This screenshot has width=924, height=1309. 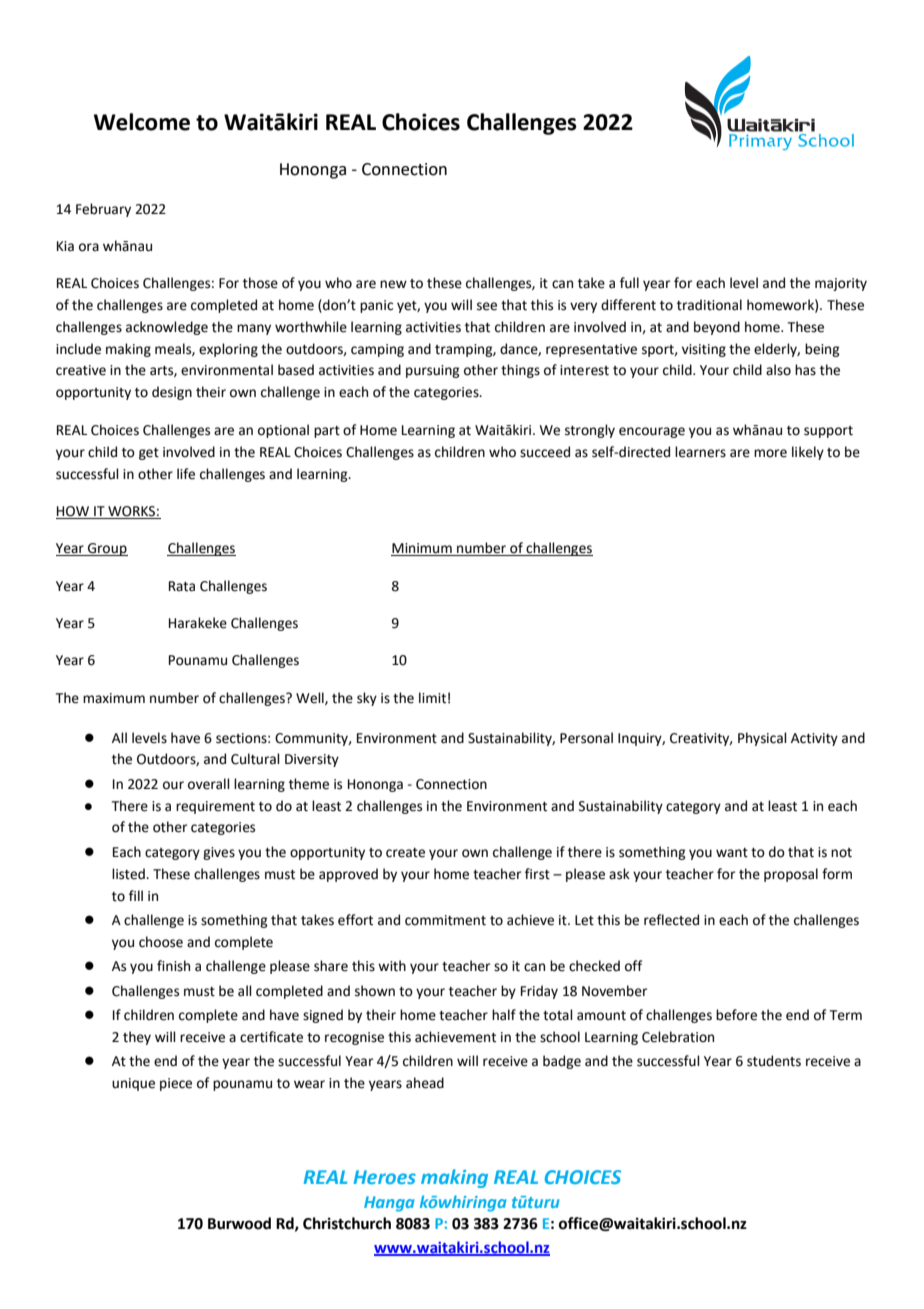 What do you see at coordinates (142, 122) in the screenshot?
I see `Welcome` at bounding box center [142, 122].
